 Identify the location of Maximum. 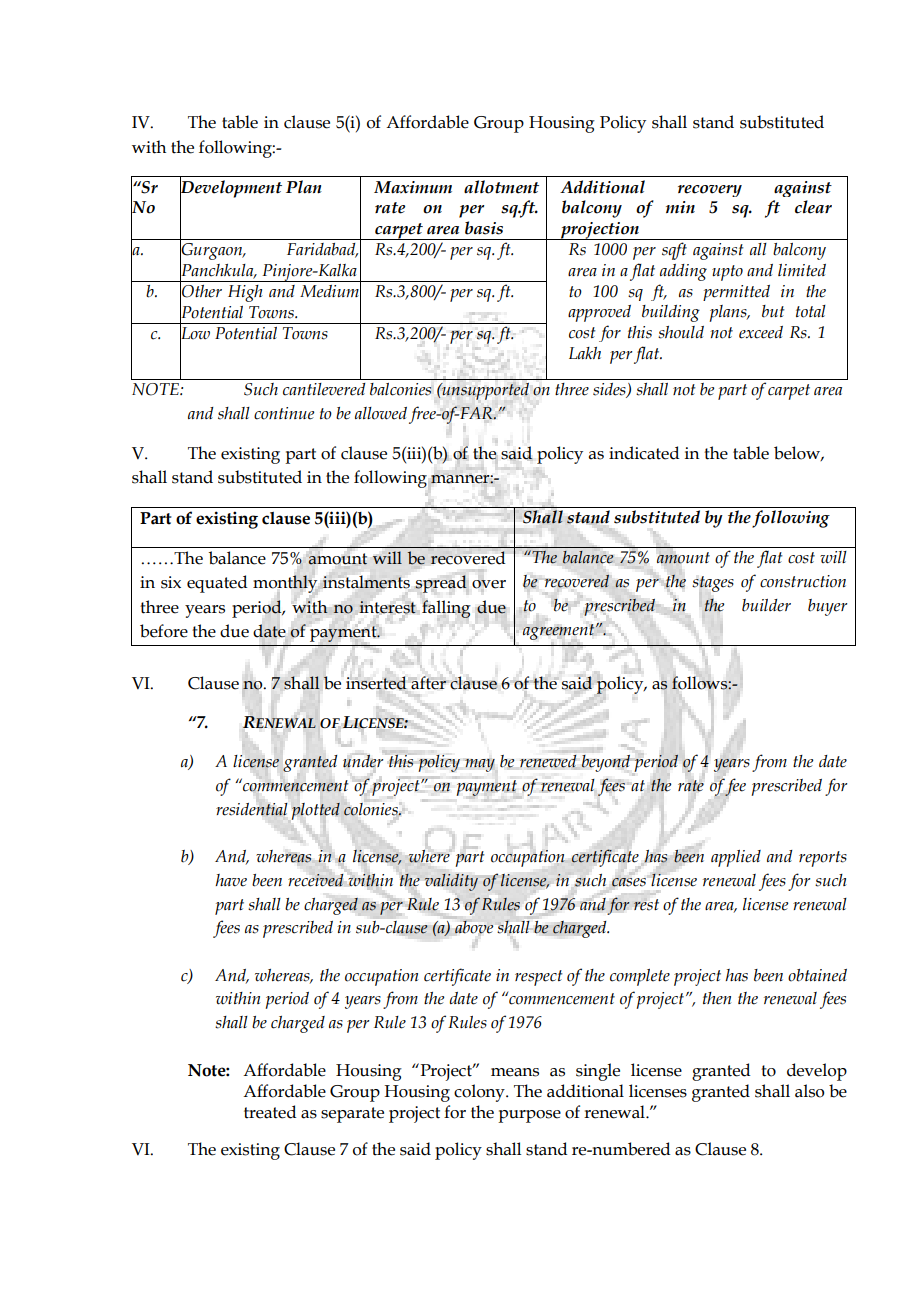
(413, 187).
